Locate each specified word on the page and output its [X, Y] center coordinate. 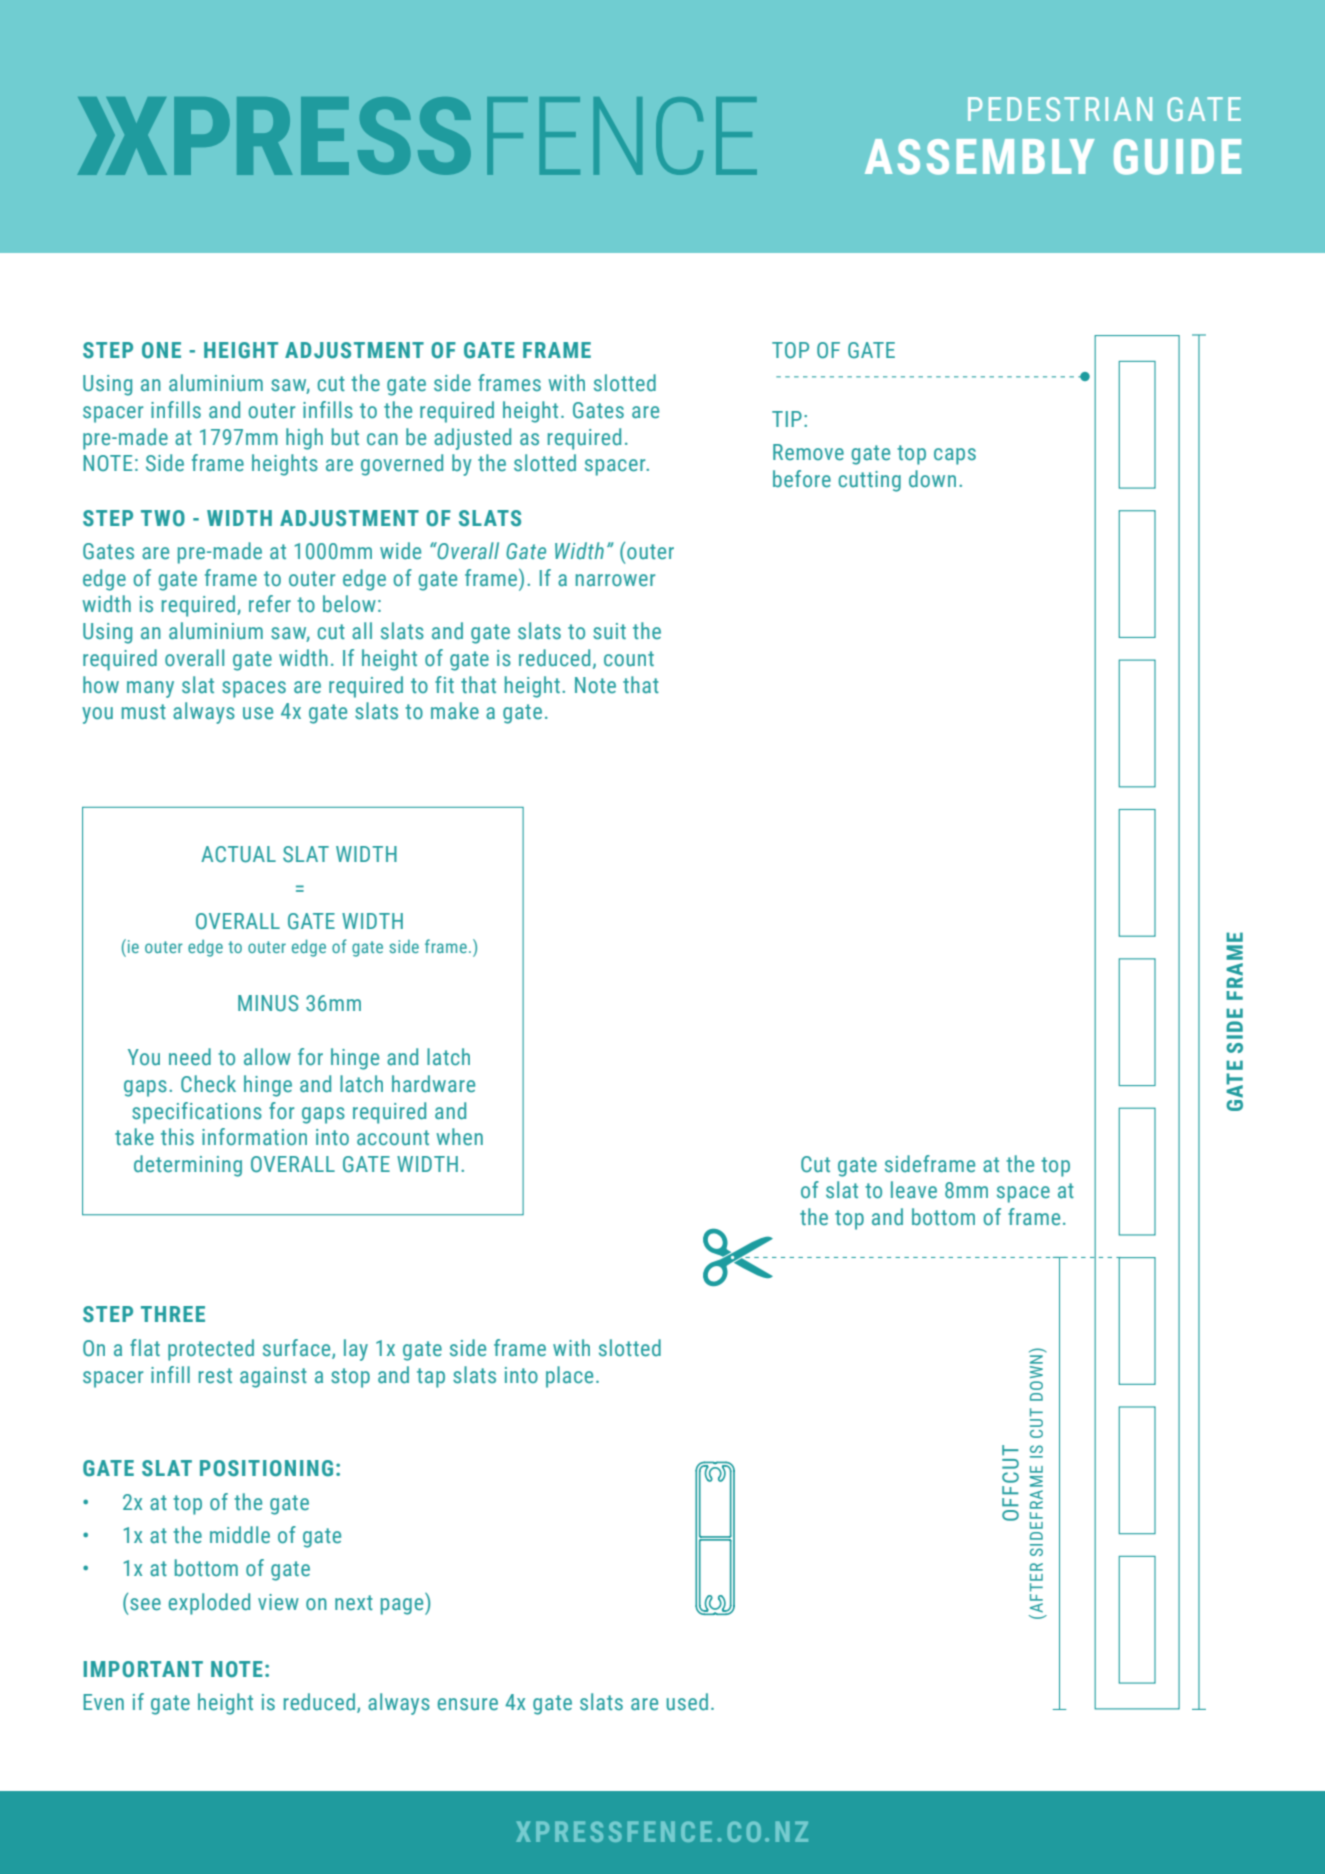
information [254, 1137]
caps [955, 456]
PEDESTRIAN [1060, 109]
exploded [209, 1604]
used [687, 1702]
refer [270, 604]
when [460, 1136]
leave [914, 1190]
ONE [161, 350]
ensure [468, 1704]
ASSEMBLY [979, 157]
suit [609, 631]
